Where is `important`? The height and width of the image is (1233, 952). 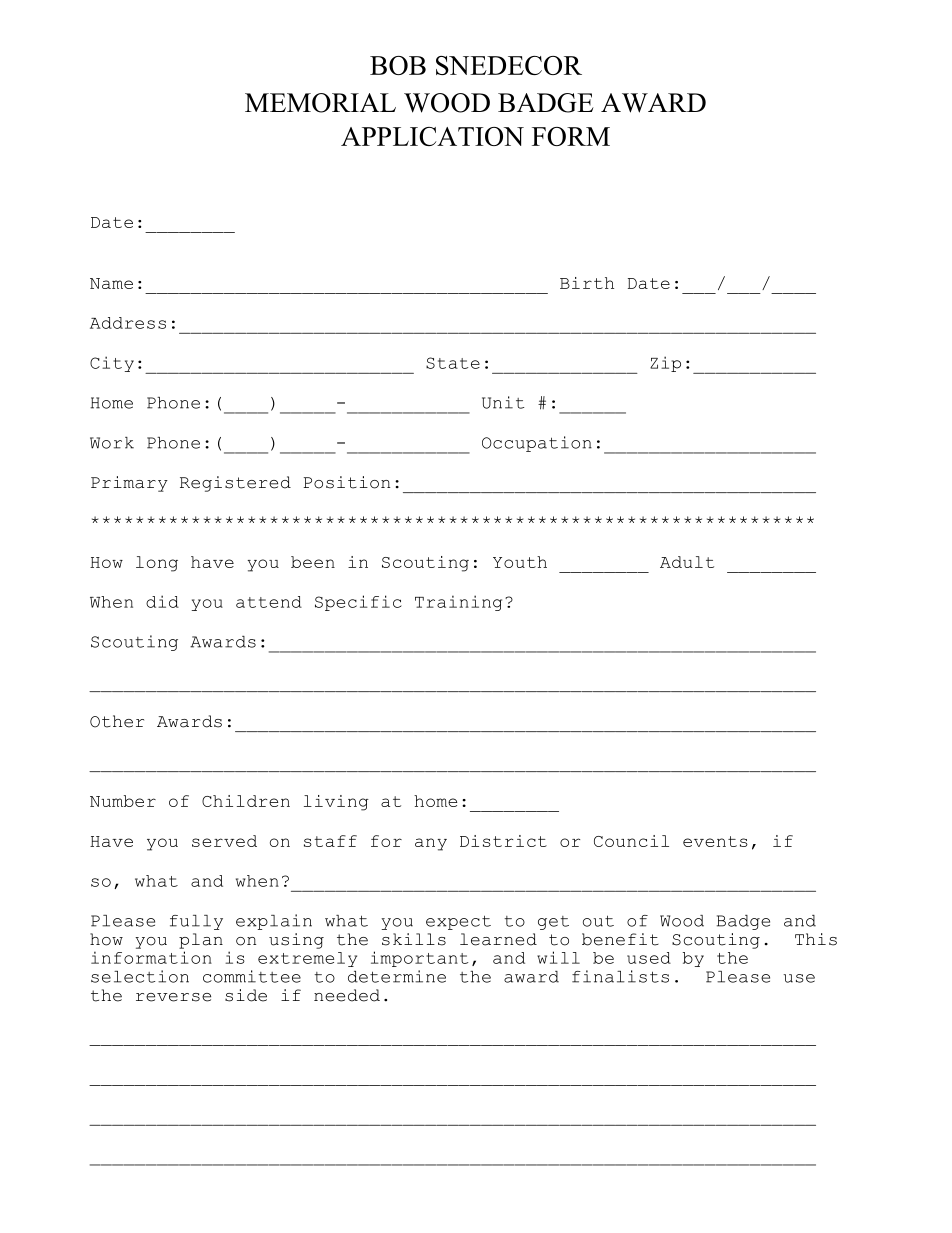 important is located at coordinates (419, 959).
